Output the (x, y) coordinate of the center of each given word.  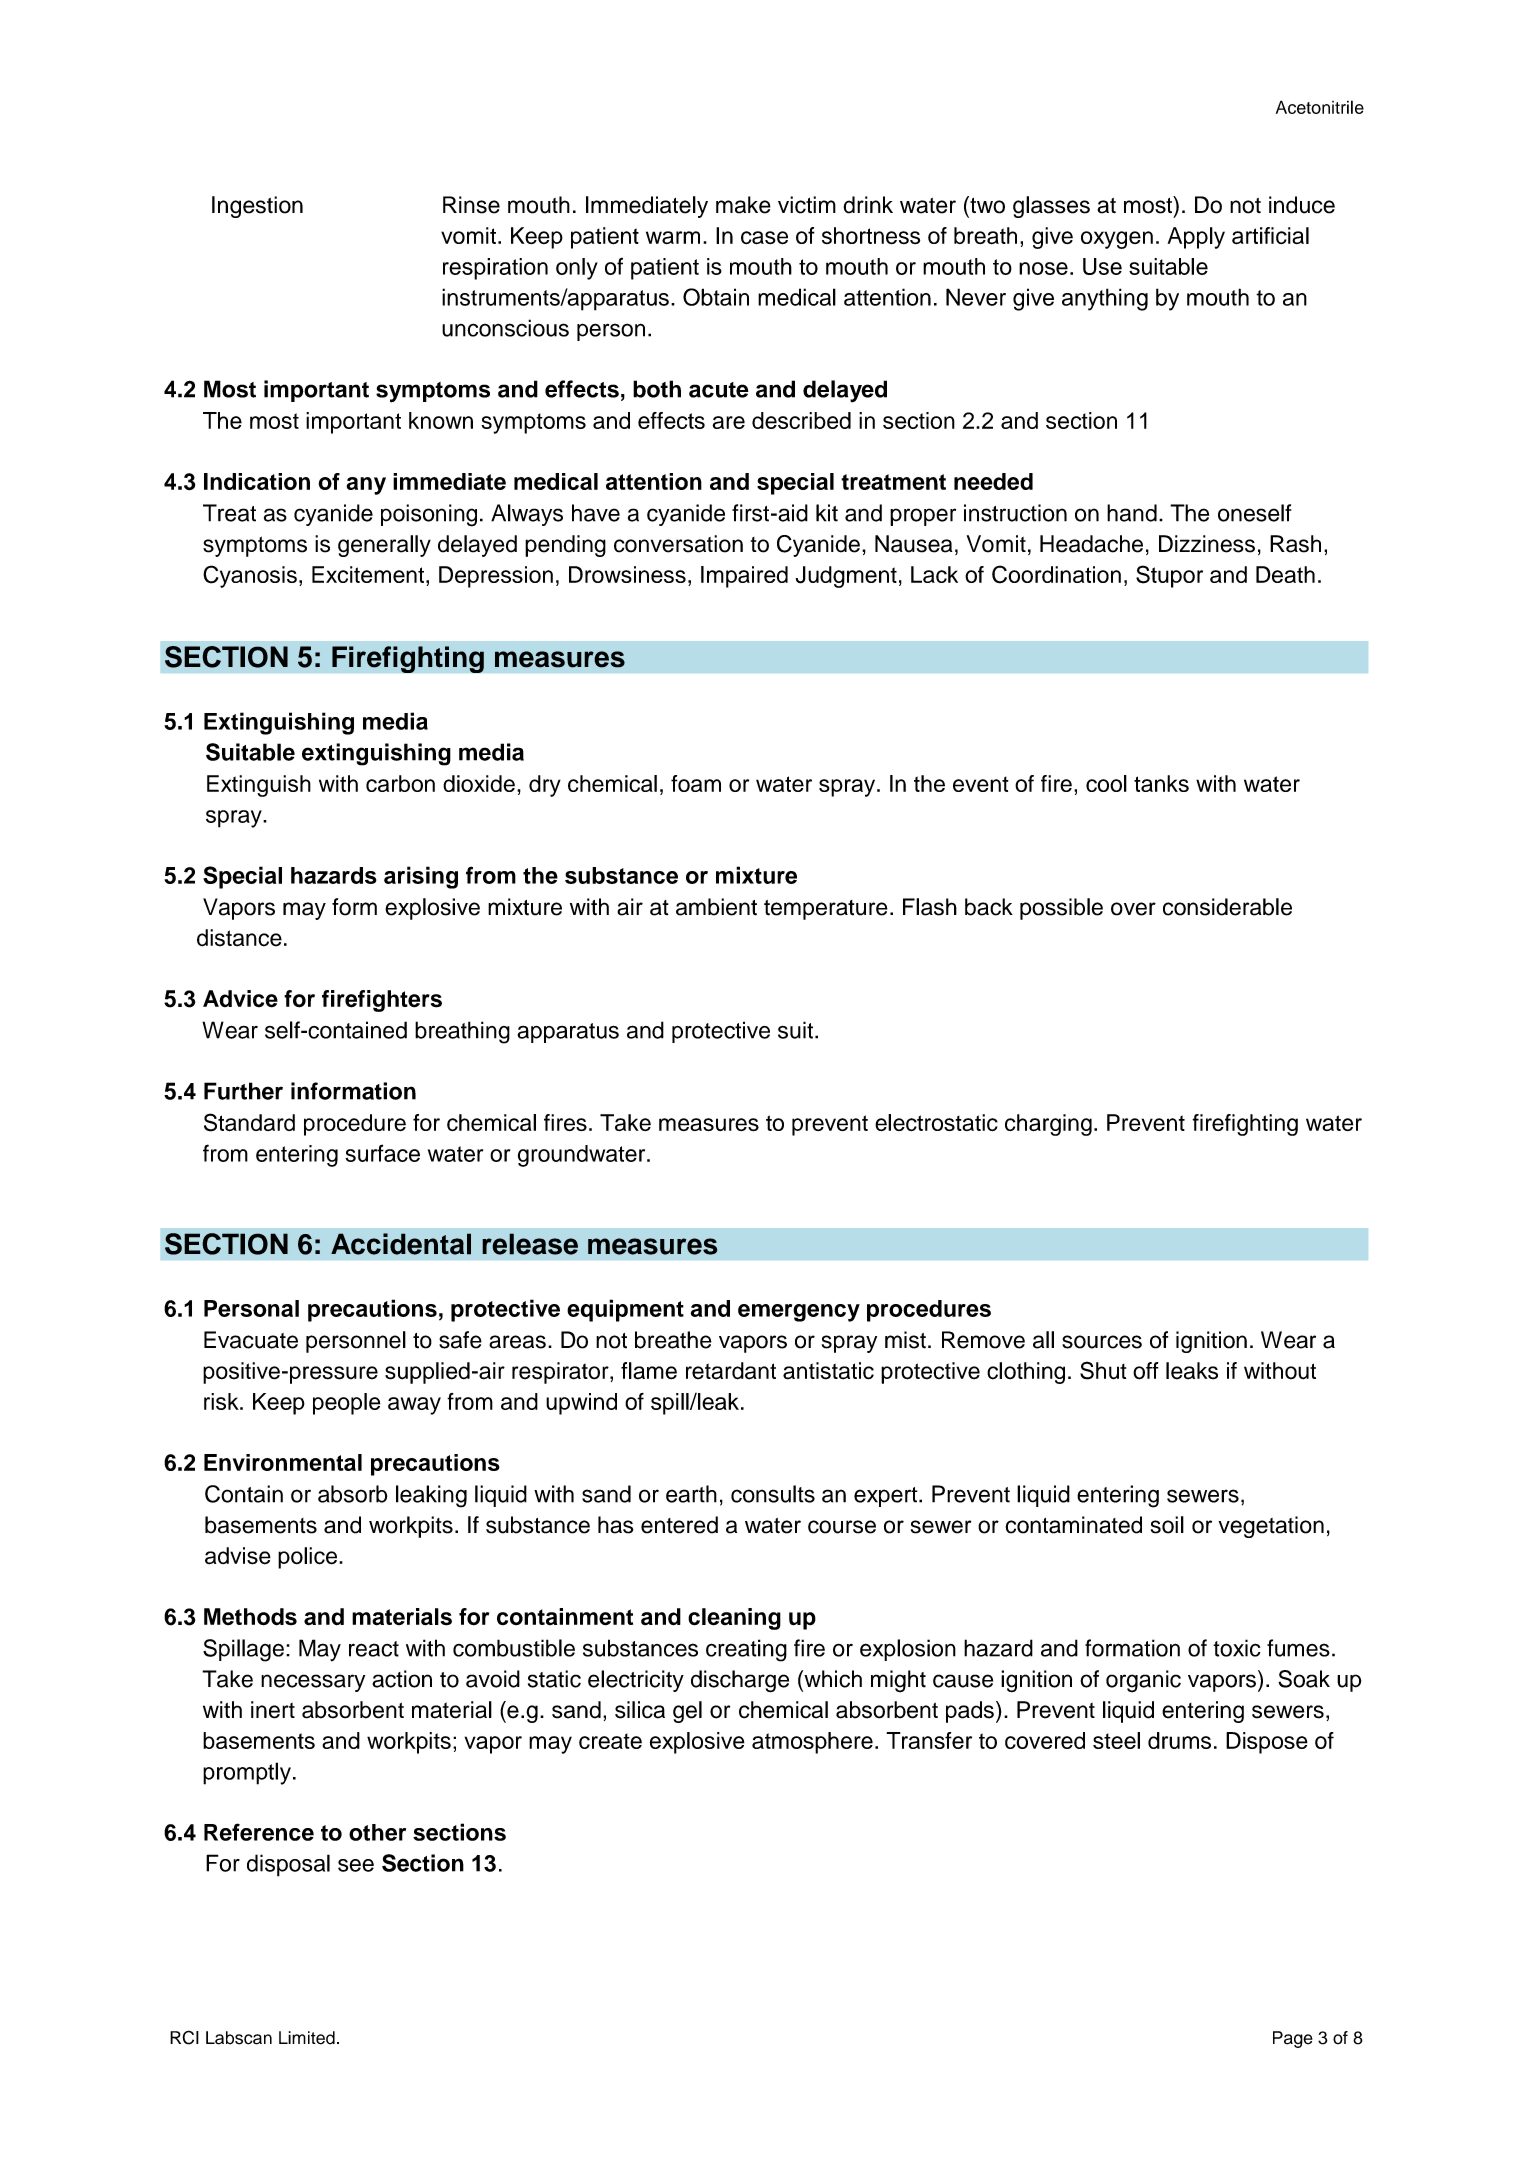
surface (382, 1153)
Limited (307, 2038)
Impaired (744, 577)
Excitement (369, 574)
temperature (826, 910)
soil (1167, 1525)
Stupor (1169, 576)
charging (1048, 1125)
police (309, 1558)
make (743, 205)
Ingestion (257, 207)
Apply (1196, 238)
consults (773, 1494)
